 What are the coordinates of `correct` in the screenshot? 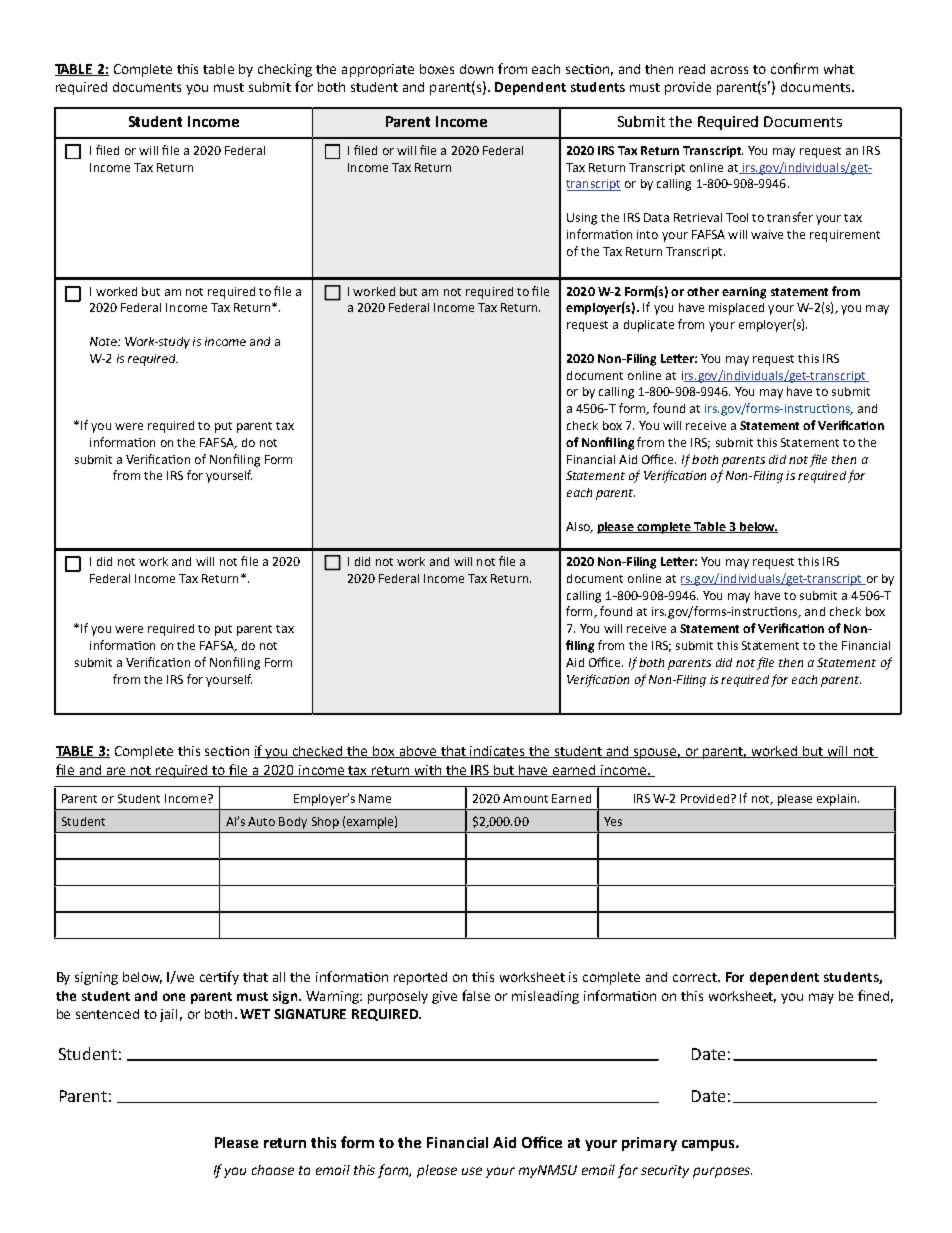 It's located at (696, 977).
